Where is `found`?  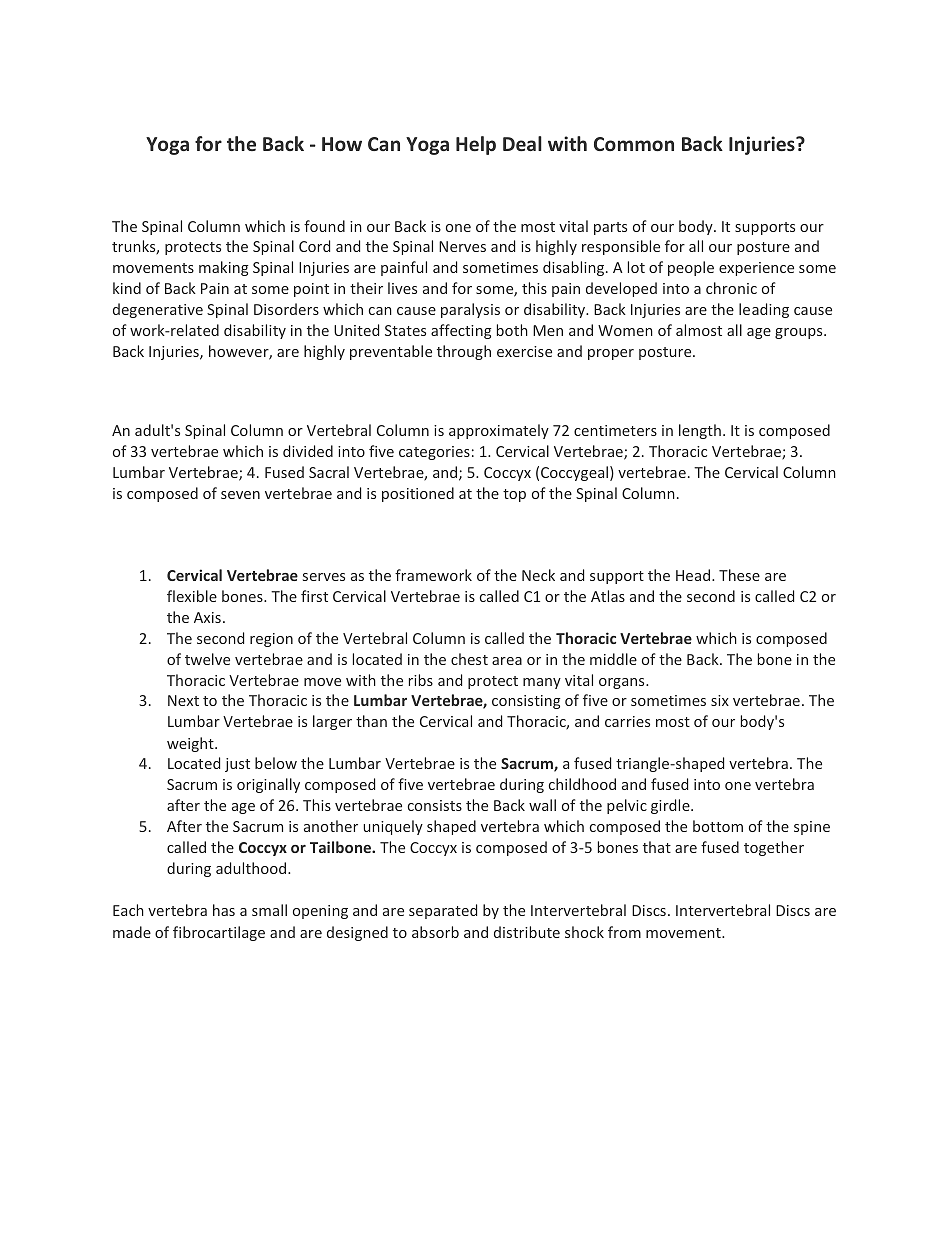 found is located at coordinates (324, 226).
